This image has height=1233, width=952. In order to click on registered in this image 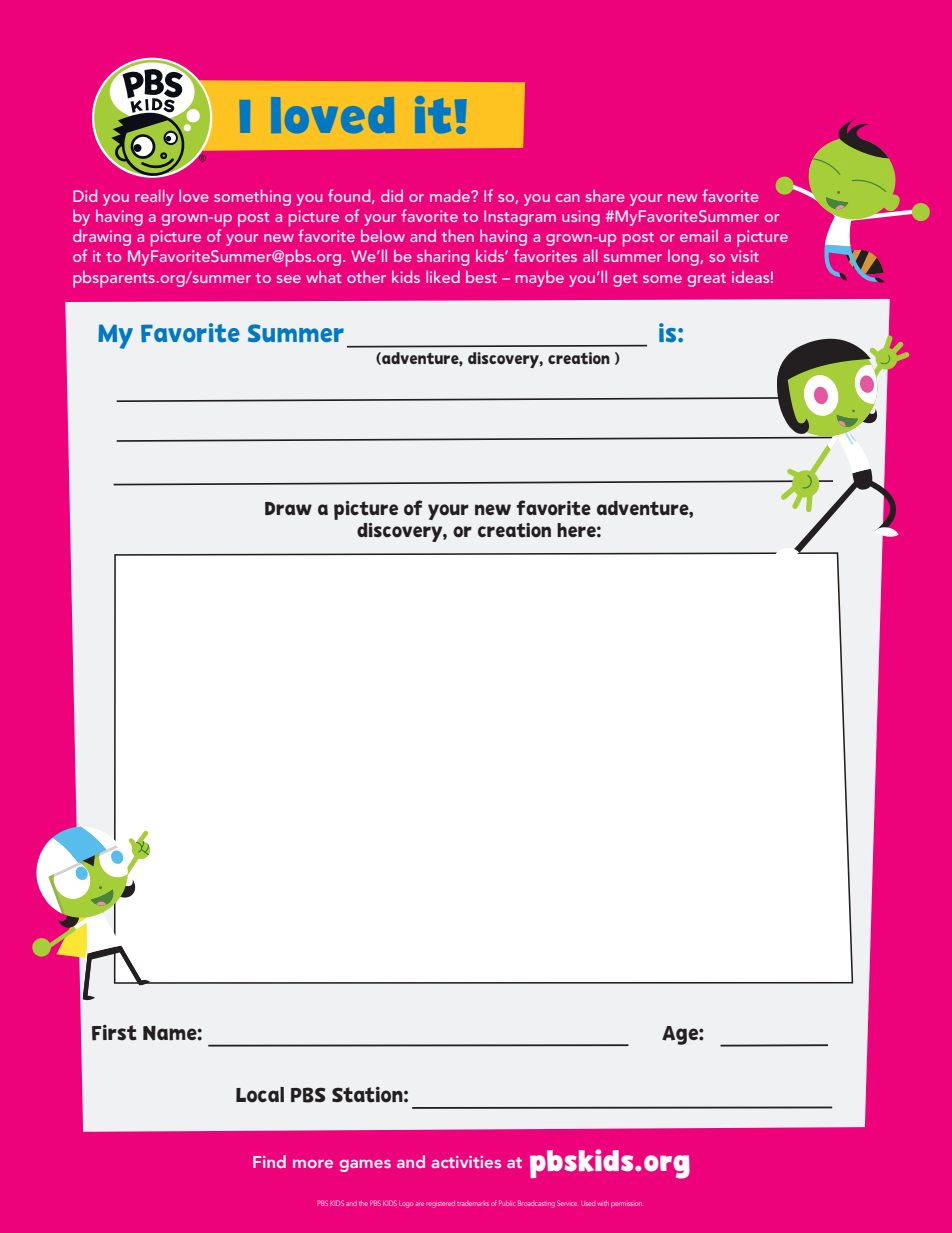, I will do `click(440, 1204)`.
